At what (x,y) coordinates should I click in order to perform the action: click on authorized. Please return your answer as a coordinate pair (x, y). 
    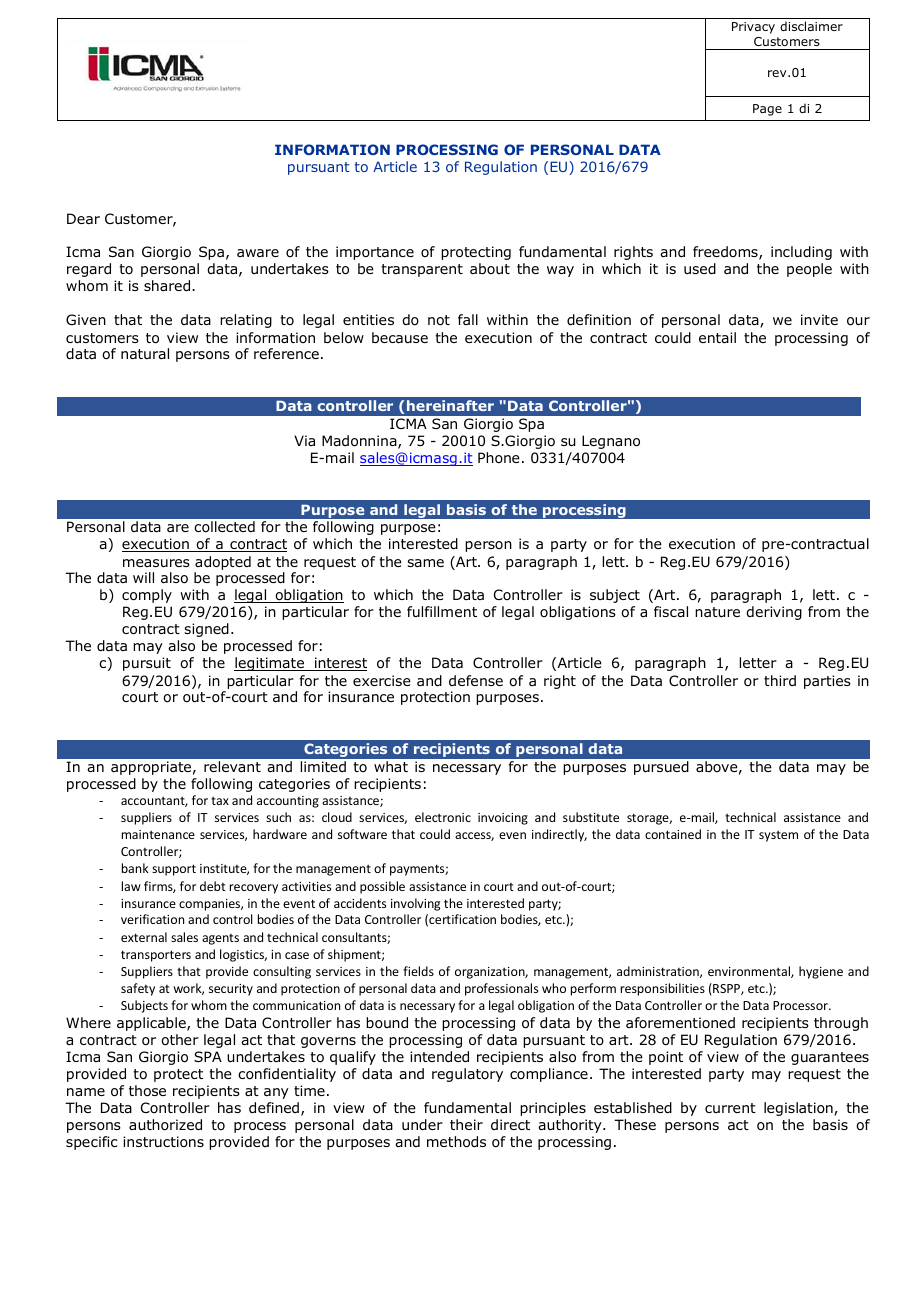
    Looking at the image, I should click on (165, 1124).
